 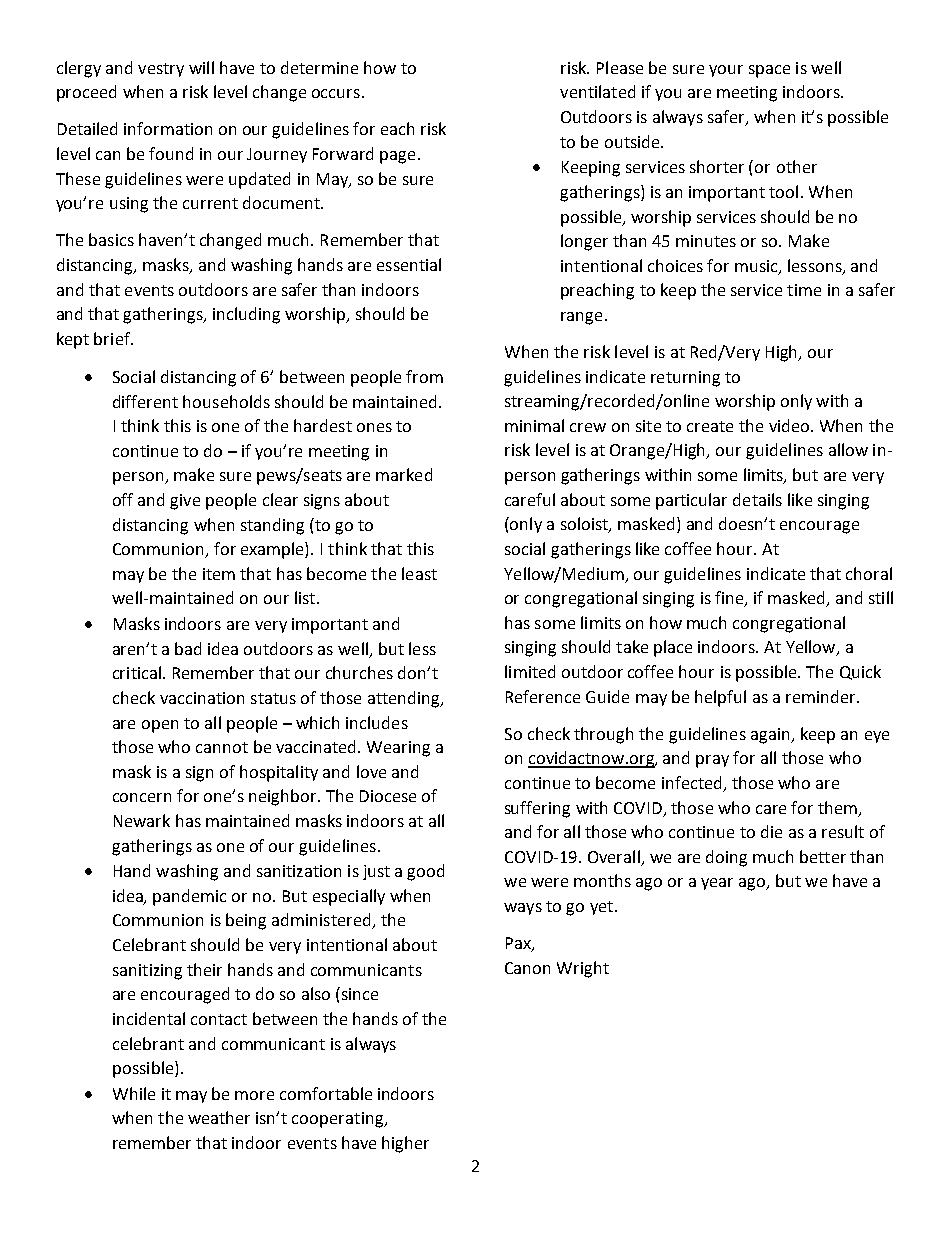 What do you see at coordinates (168, 128) in the page?
I see `information` at bounding box center [168, 128].
